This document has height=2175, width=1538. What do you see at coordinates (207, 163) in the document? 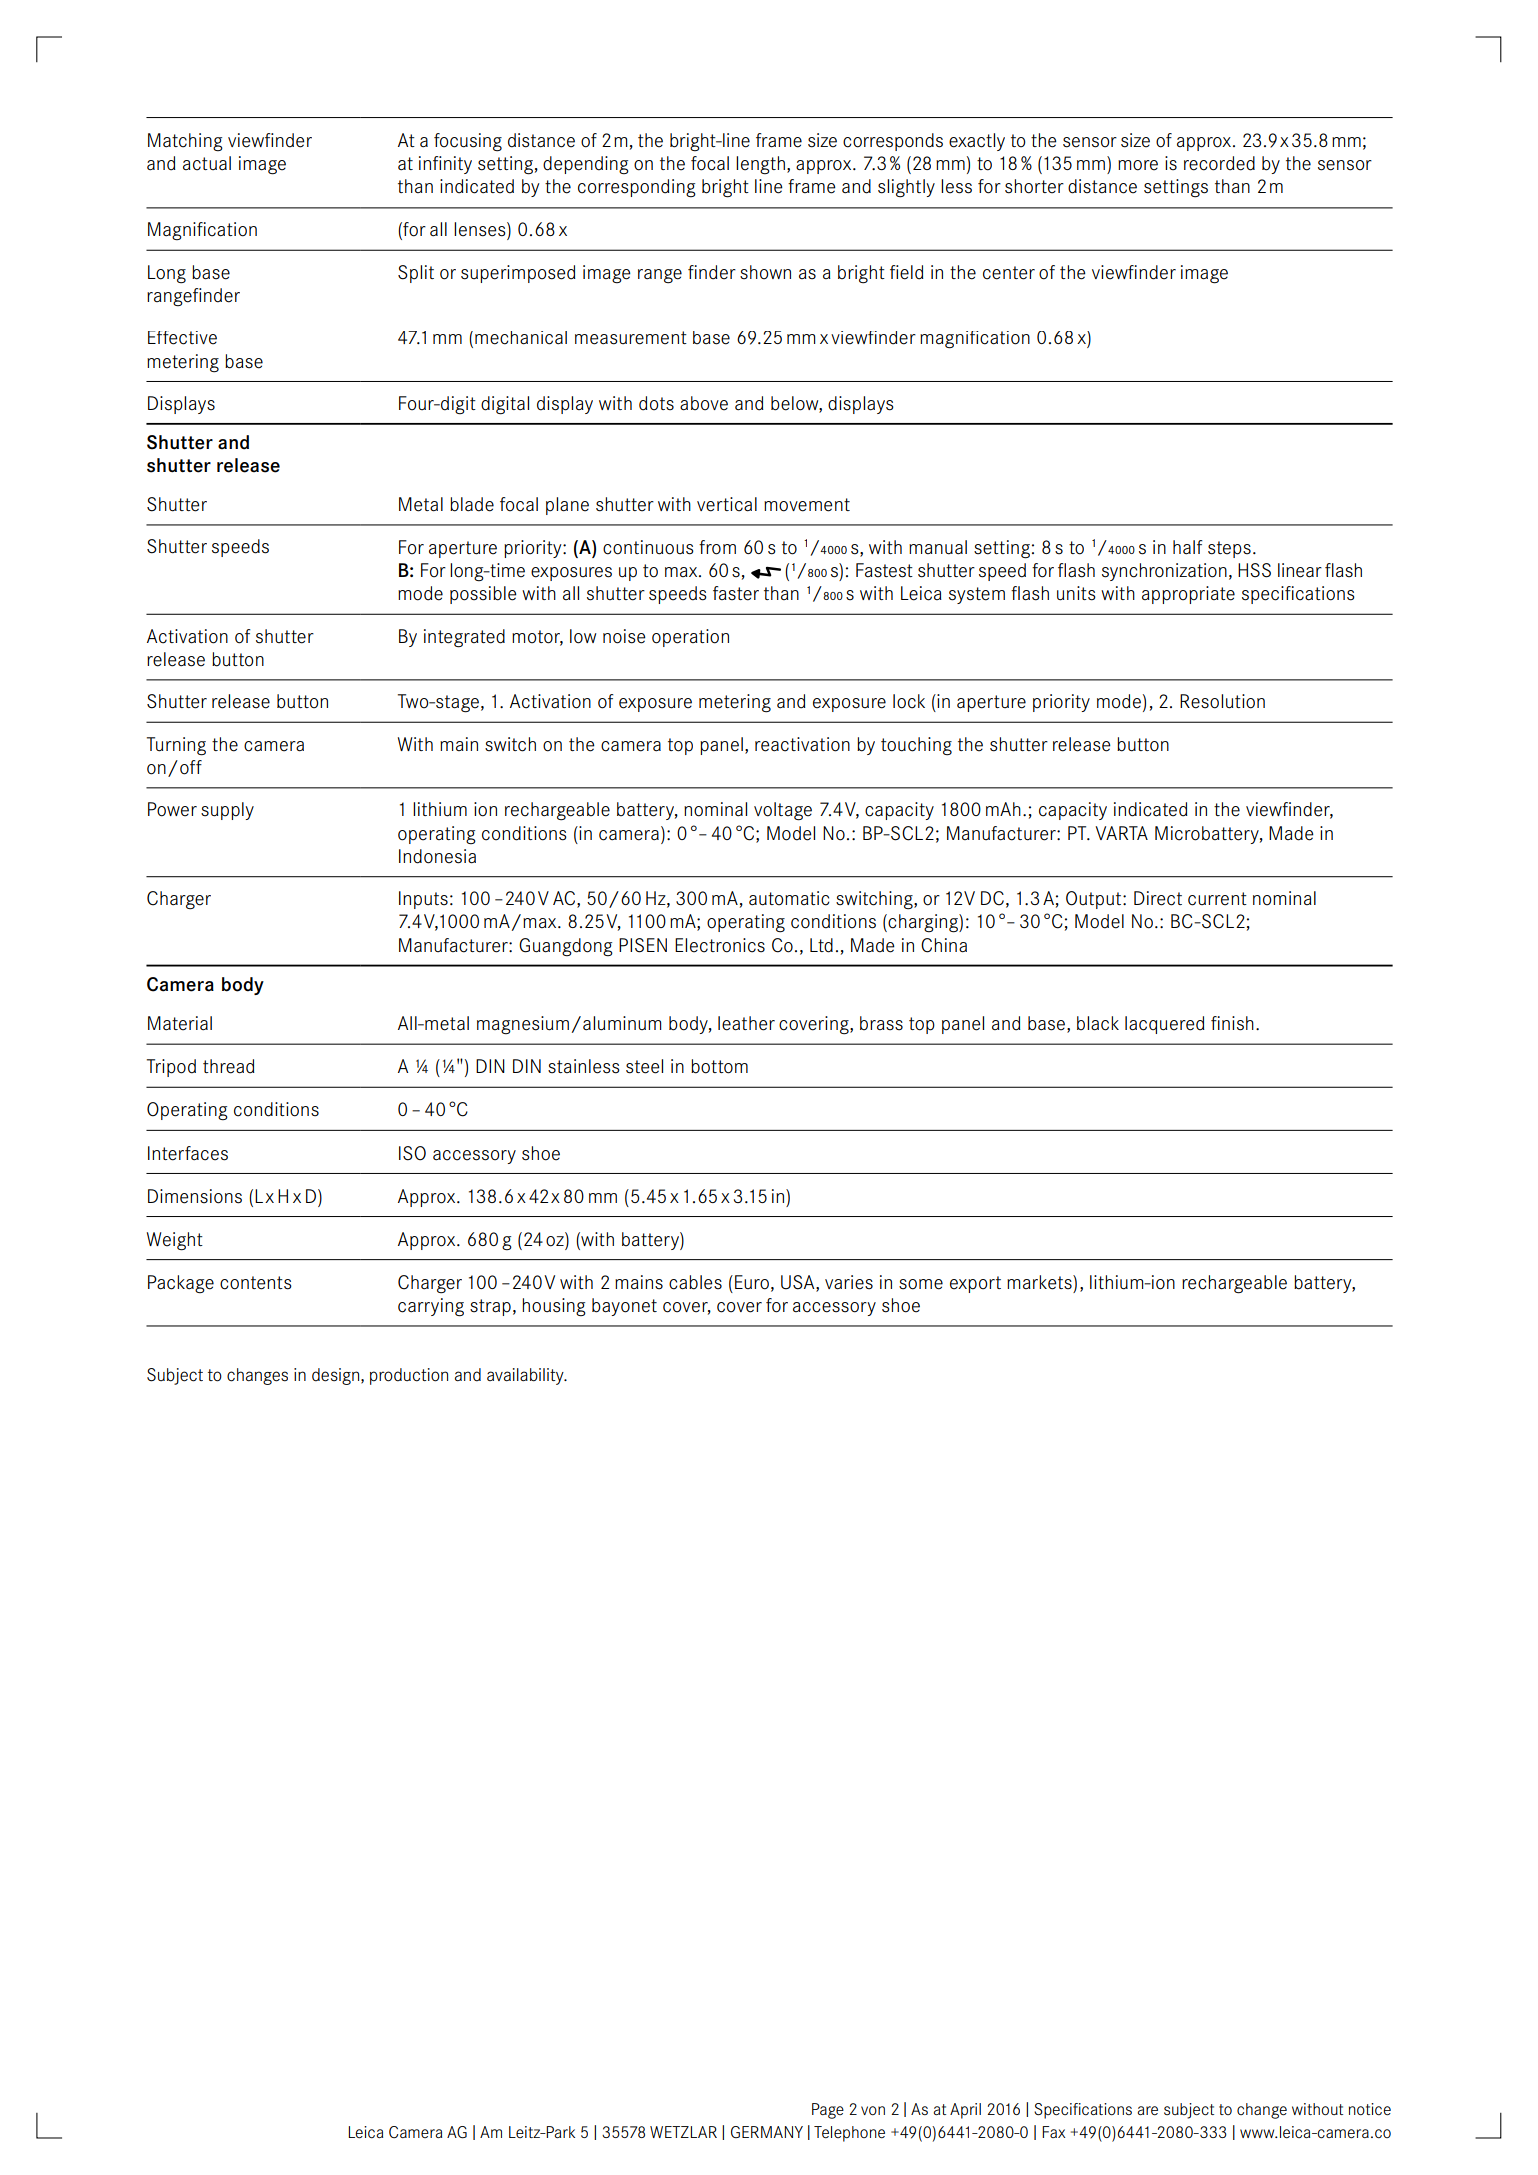
I see `actual` at bounding box center [207, 163].
